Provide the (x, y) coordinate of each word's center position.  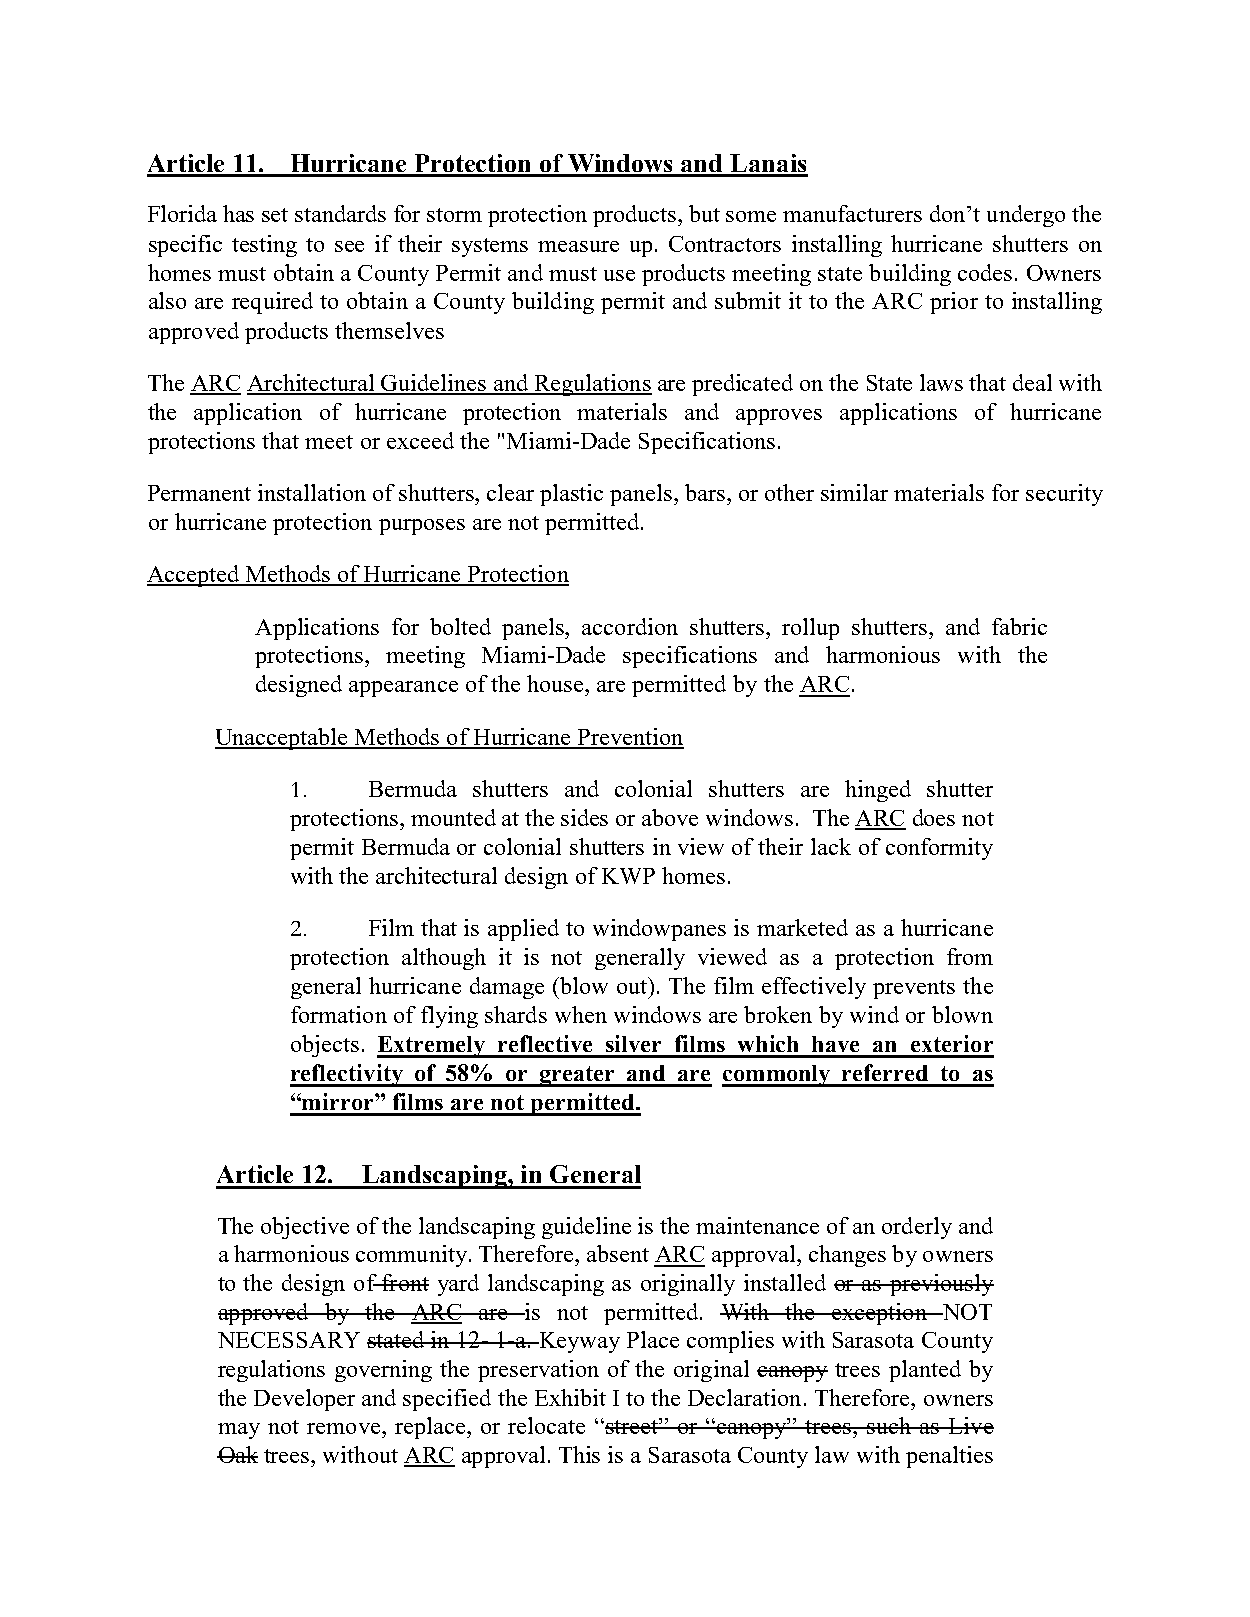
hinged (878, 791)
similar (854, 492)
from (970, 956)
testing (264, 246)
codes (985, 272)
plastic (571, 495)
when (581, 1014)
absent (618, 1253)
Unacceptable (282, 739)
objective (305, 1228)
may (239, 1431)
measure (578, 246)
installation (312, 492)
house (556, 683)
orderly (917, 1228)
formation (339, 1014)
